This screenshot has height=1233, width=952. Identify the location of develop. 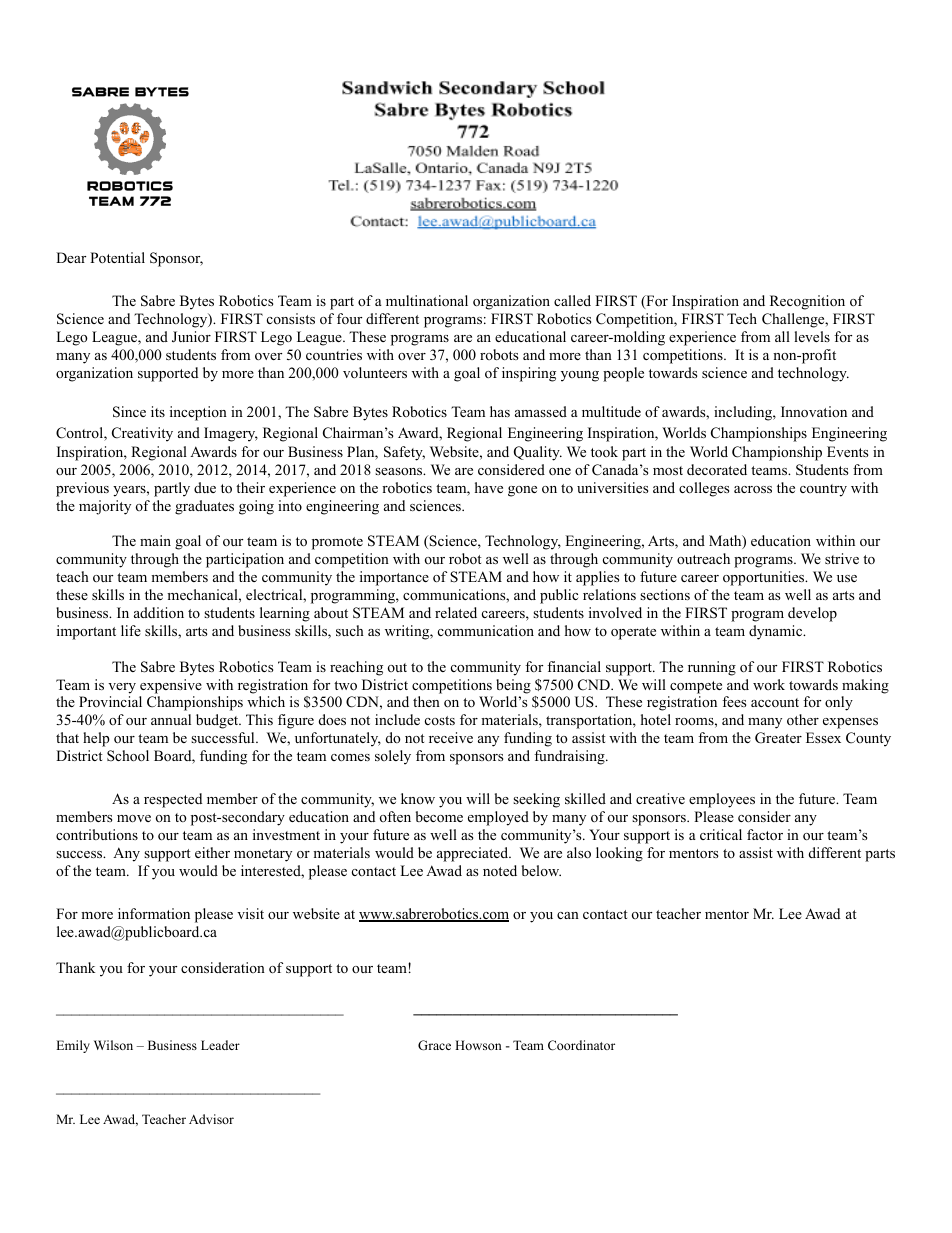
(812, 614).
